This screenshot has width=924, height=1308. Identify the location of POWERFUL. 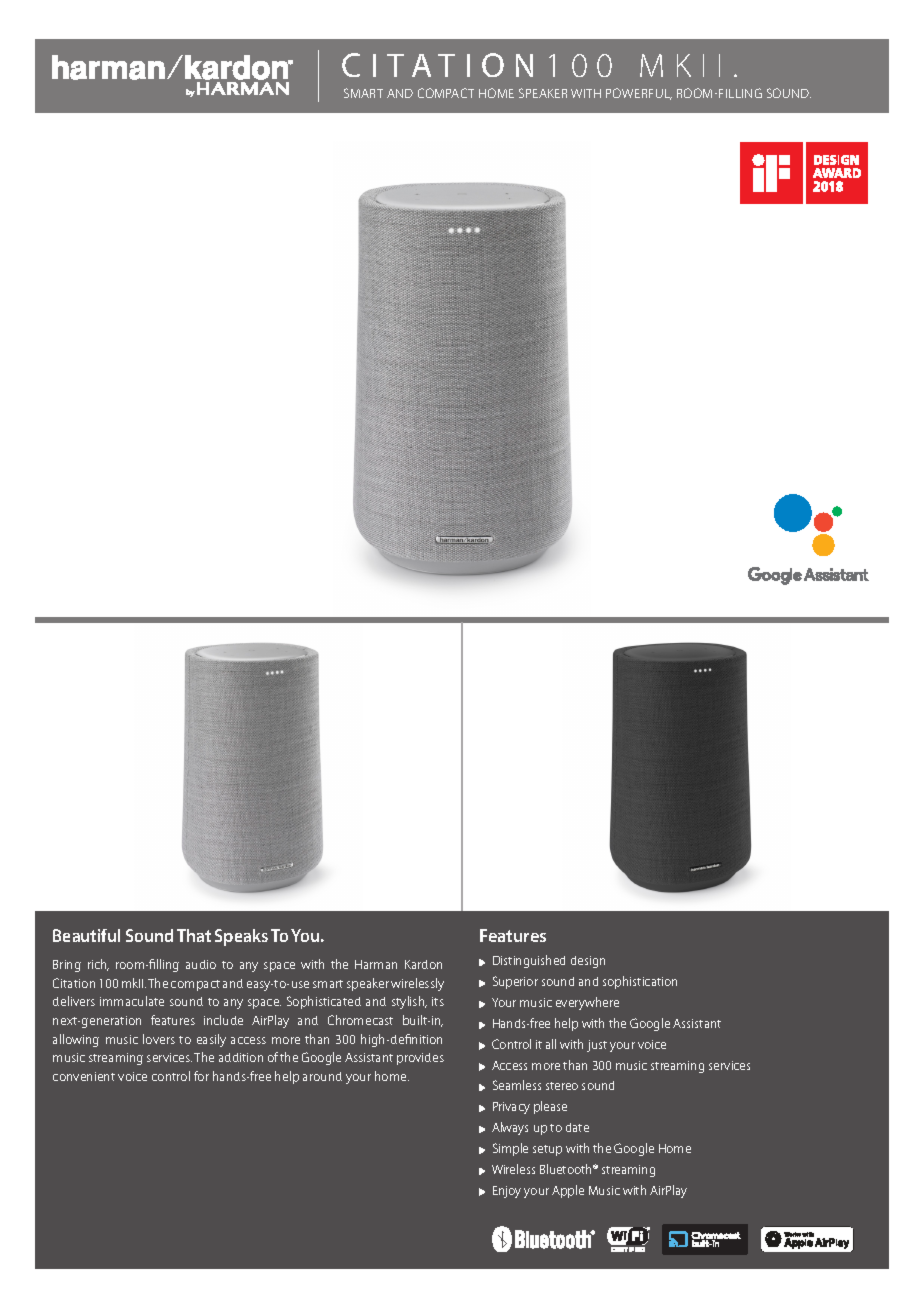
(639, 94).
